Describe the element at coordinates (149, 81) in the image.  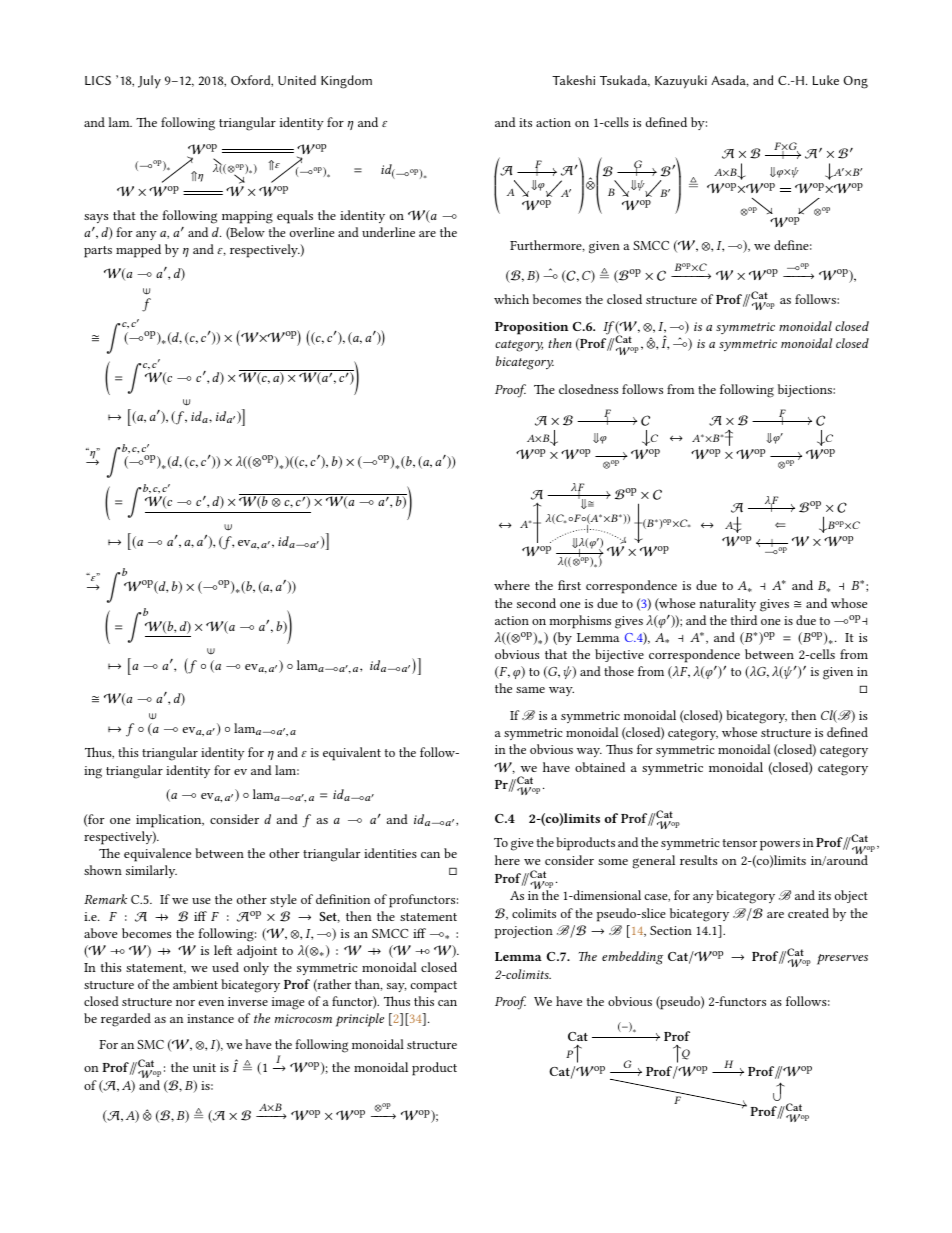
I see `July` at that location.
